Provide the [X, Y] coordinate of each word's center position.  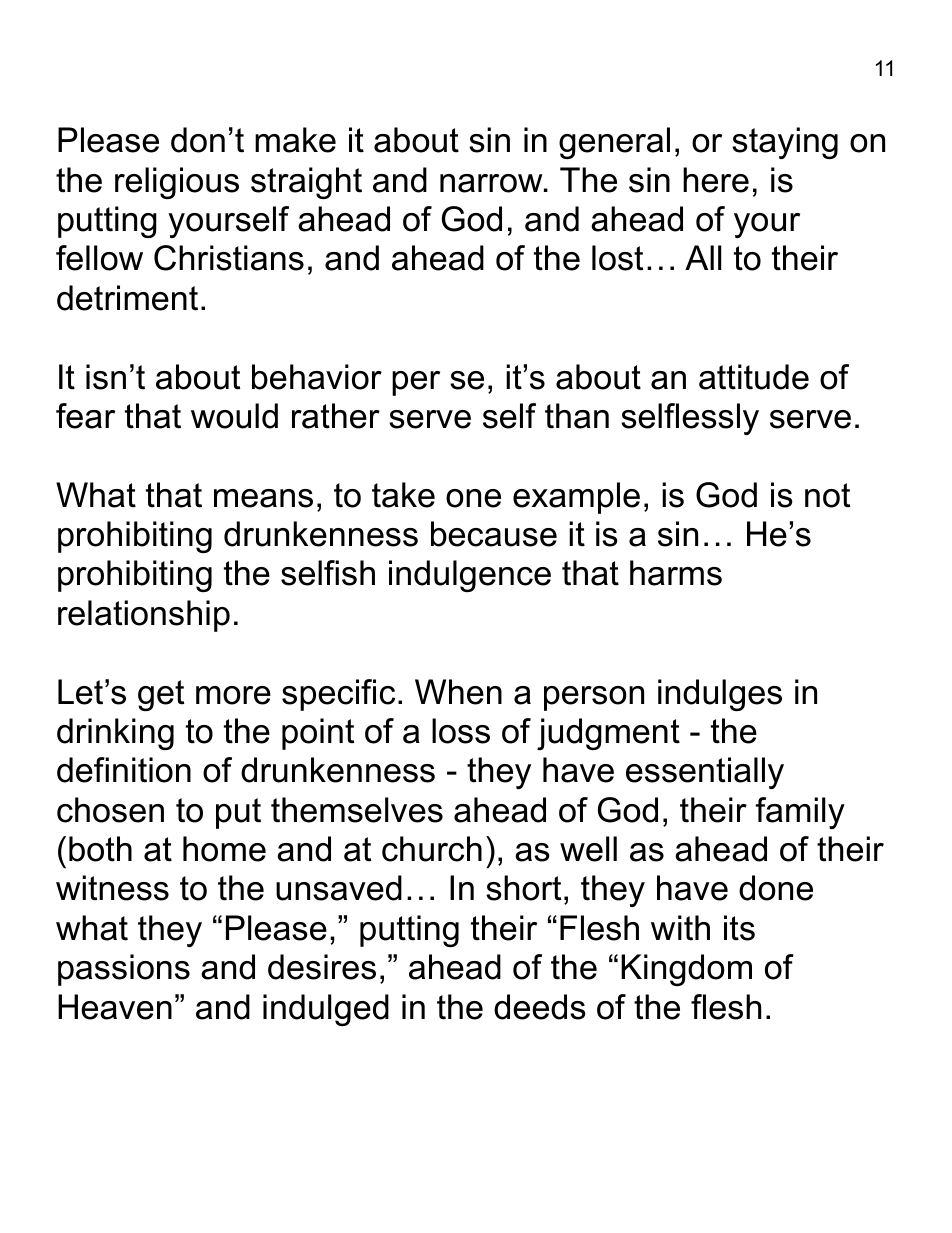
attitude [754, 377]
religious [177, 183]
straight [306, 183]
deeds [540, 1007]
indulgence [470, 576]
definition [124, 770]
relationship [144, 616]
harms [676, 573]
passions [124, 970]
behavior [317, 377]
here [716, 180]
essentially [705, 773]
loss [461, 731]
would [234, 416]
